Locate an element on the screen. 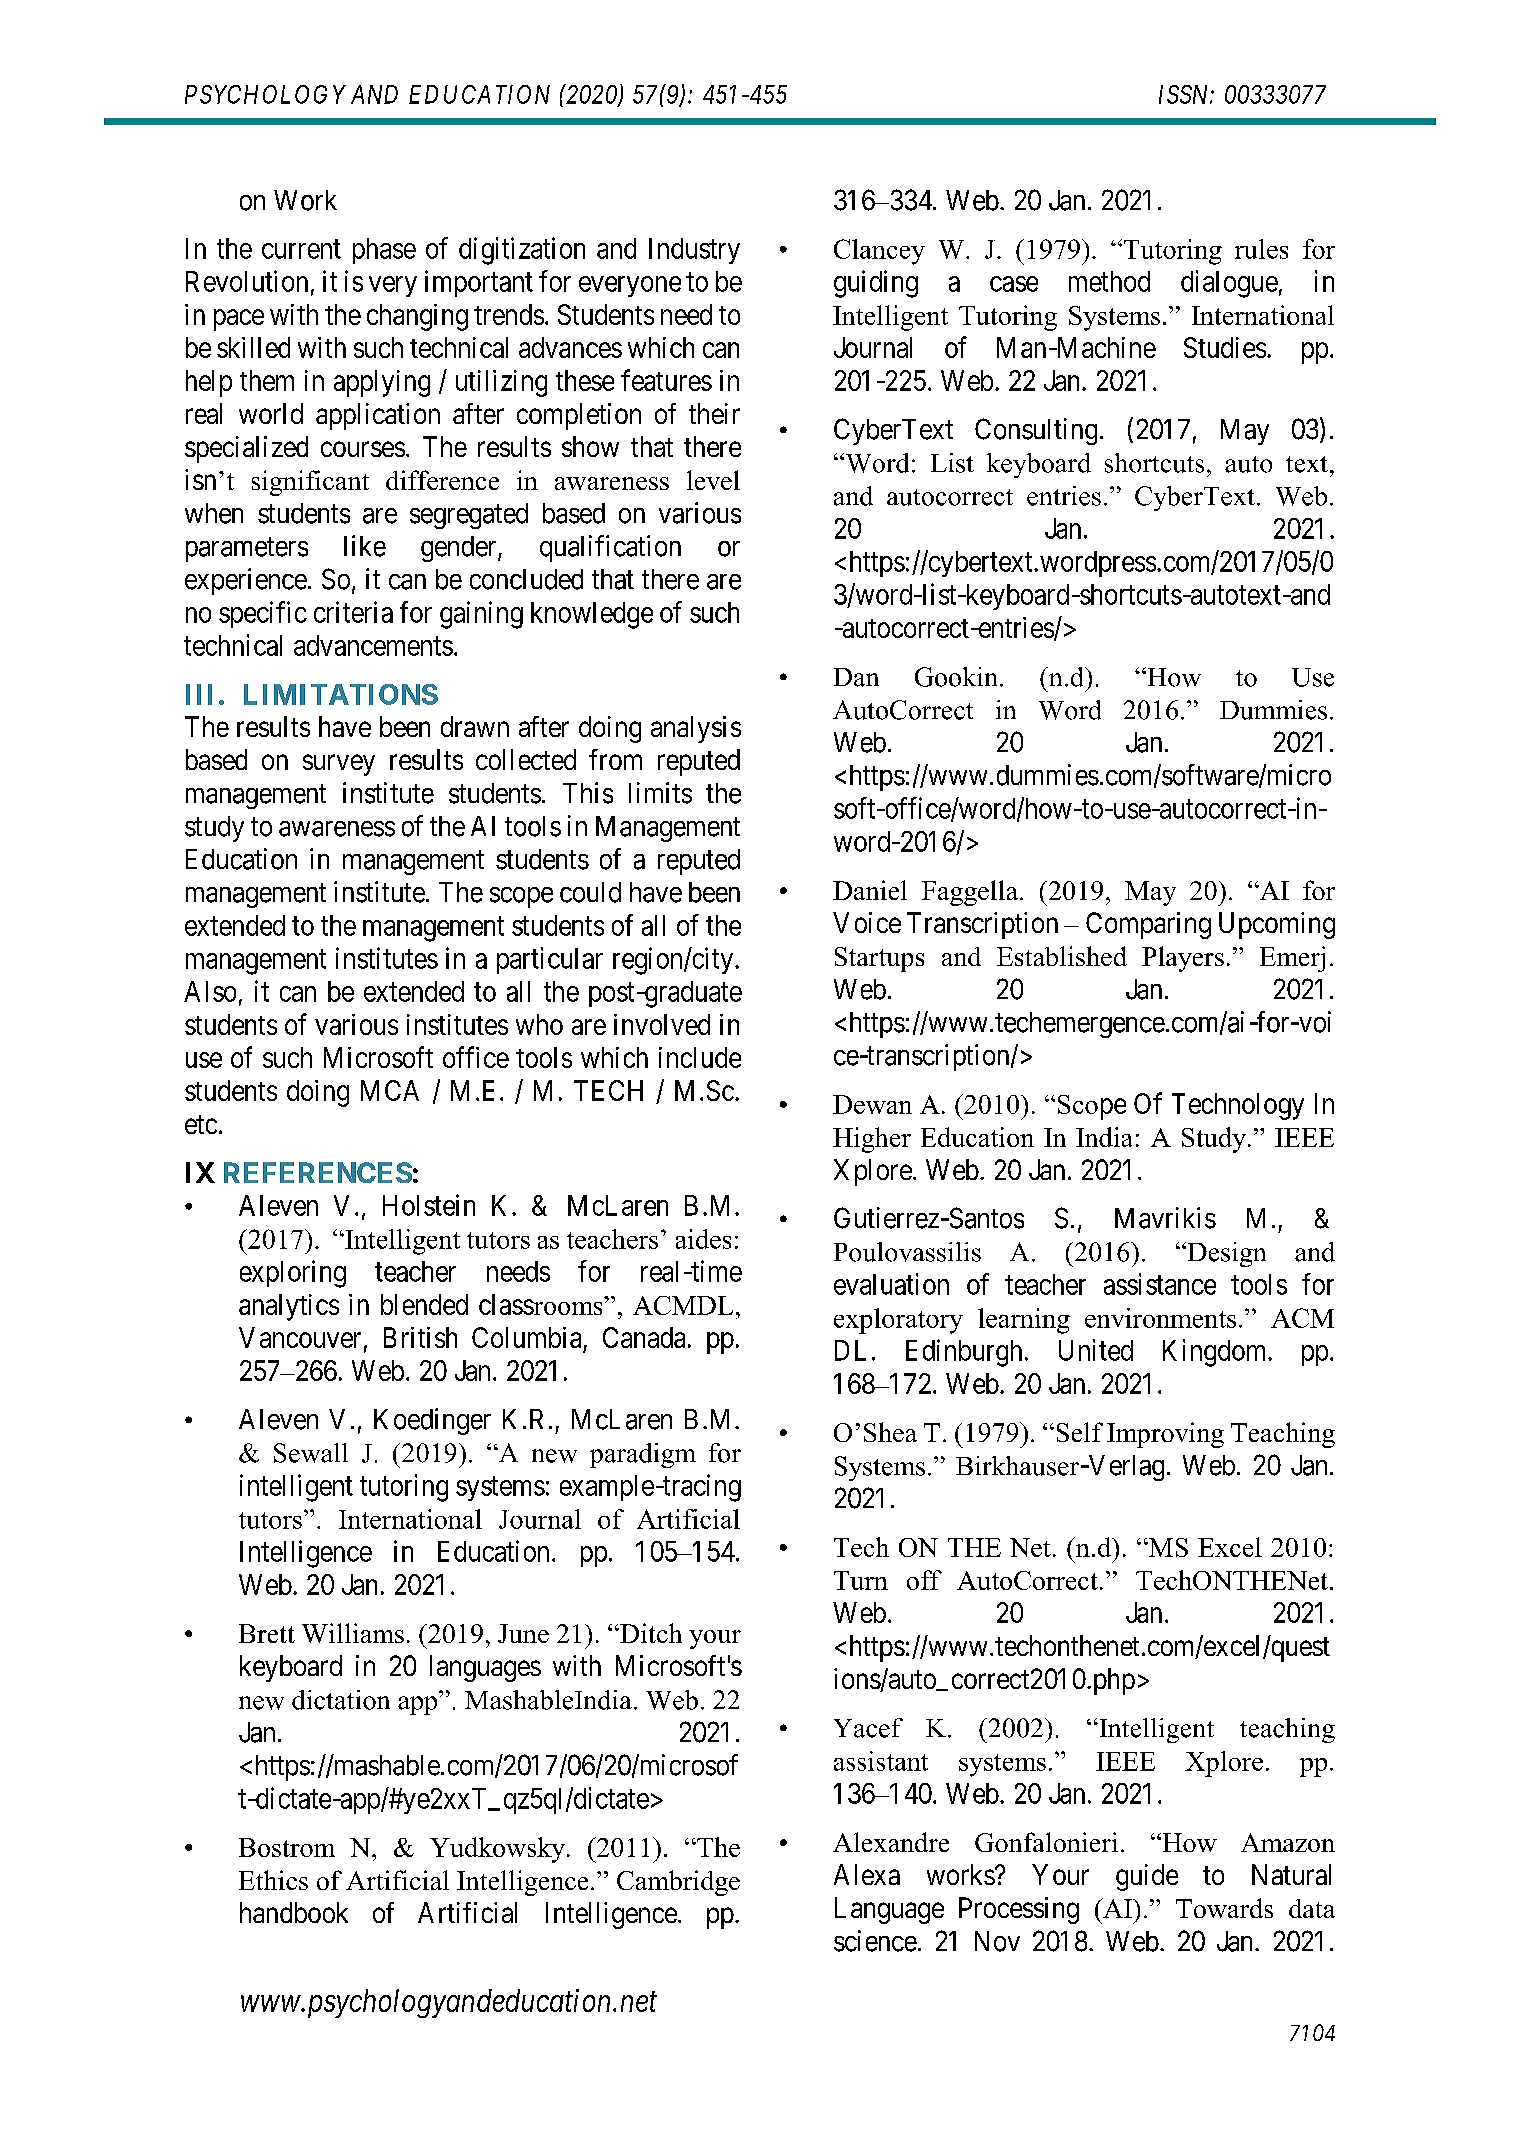 Image resolution: width=1519 pixels, height=2149 pixels. Comparing is located at coordinates (1148, 925).
